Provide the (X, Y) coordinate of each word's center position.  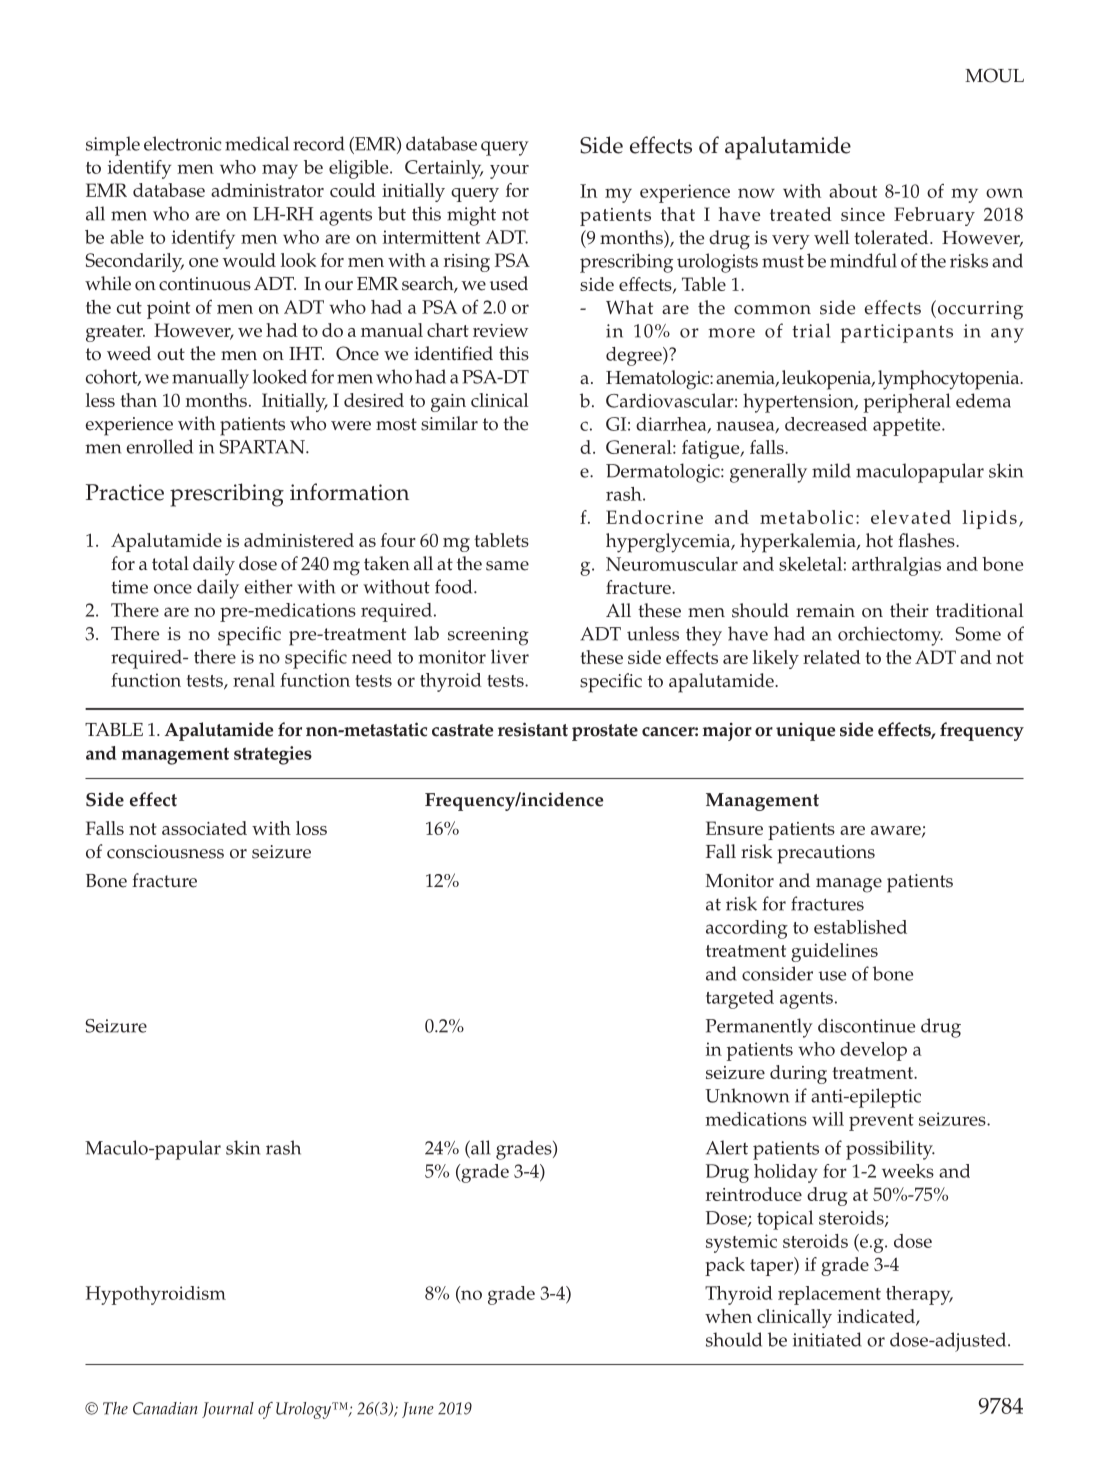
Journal (228, 1410)
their (909, 610)
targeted (740, 999)
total (170, 563)
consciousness (165, 852)
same (507, 566)
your (509, 172)
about (853, 191)
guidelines (834, 952)
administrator (267, 190)
